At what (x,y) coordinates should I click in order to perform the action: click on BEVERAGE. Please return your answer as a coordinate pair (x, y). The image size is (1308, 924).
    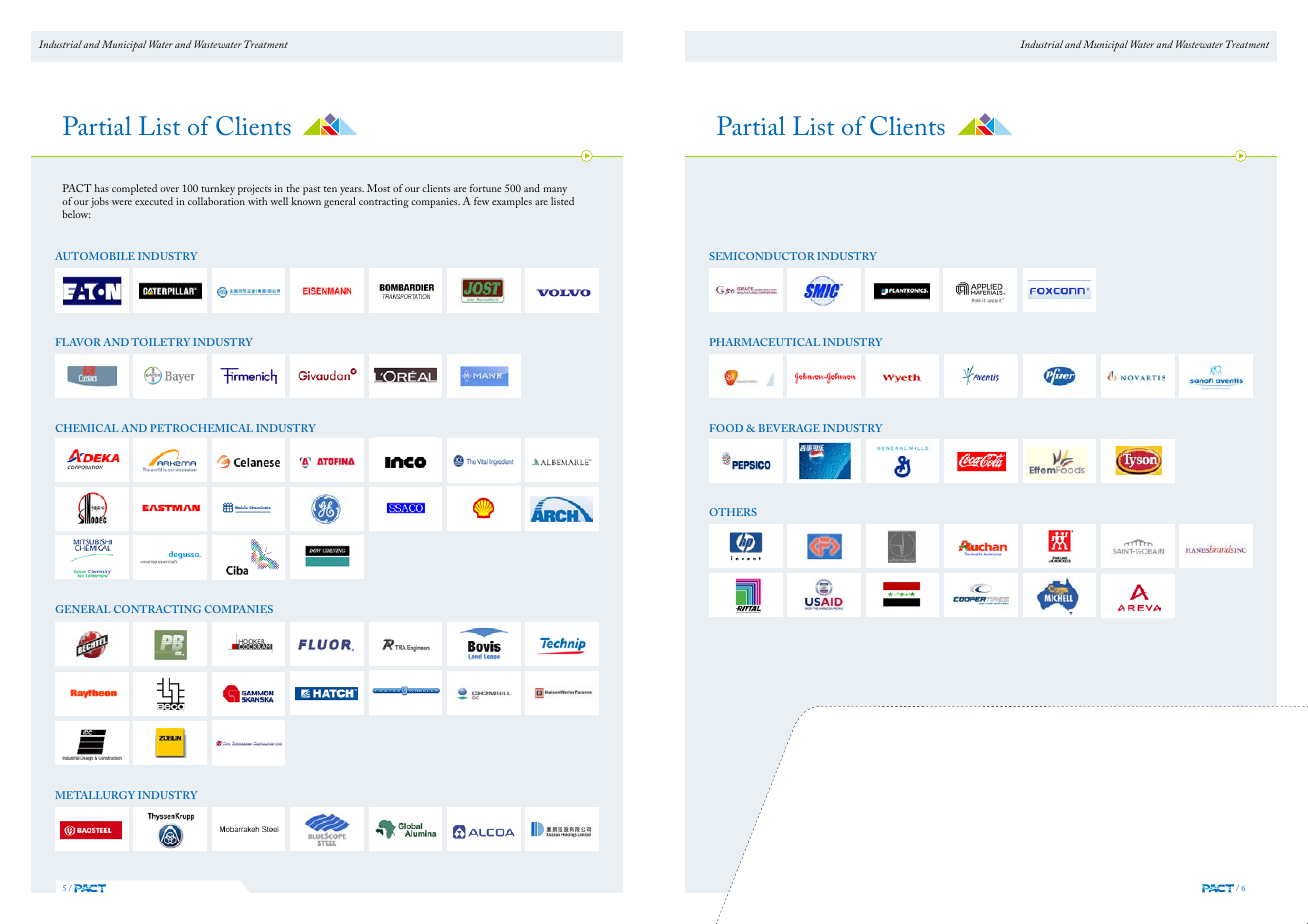
    Looking at the image, I should click on (789, 428).
